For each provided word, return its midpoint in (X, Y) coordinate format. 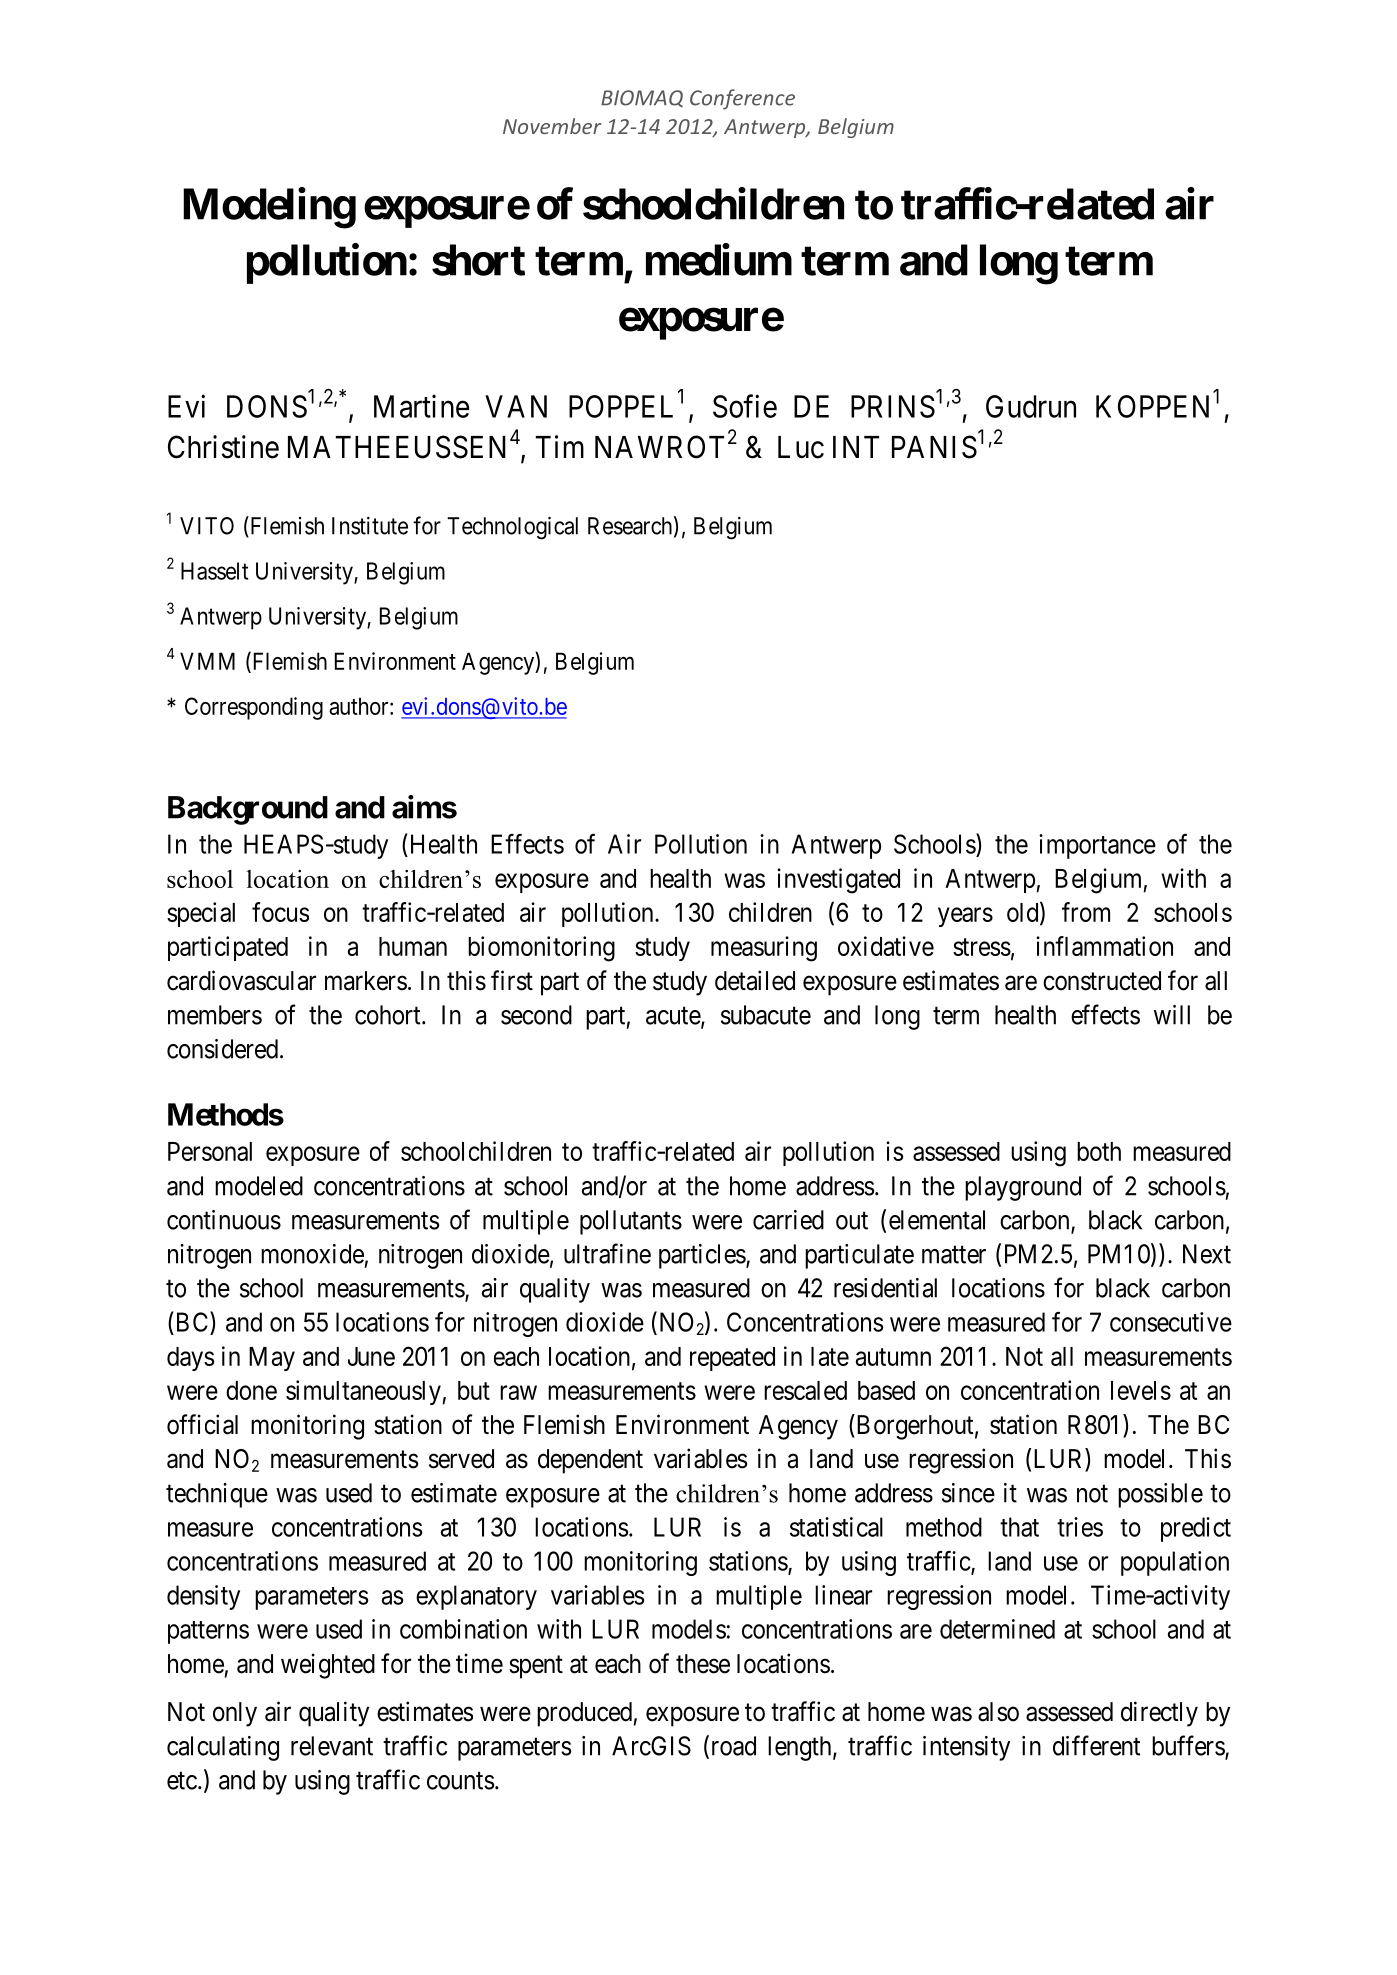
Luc (801, 447)
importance (1097, 846)
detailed (755, 980)
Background (248, 810)
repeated (732, 1359)
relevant (332, 1746)
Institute (370, 526)
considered (222, 1049)
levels (1141, 1390)
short (478, 260)
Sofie (745, 406)
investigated (838, 881)
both (1099, 1151)
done (251, 1390)
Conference (742, 99)
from (1086, 912)
